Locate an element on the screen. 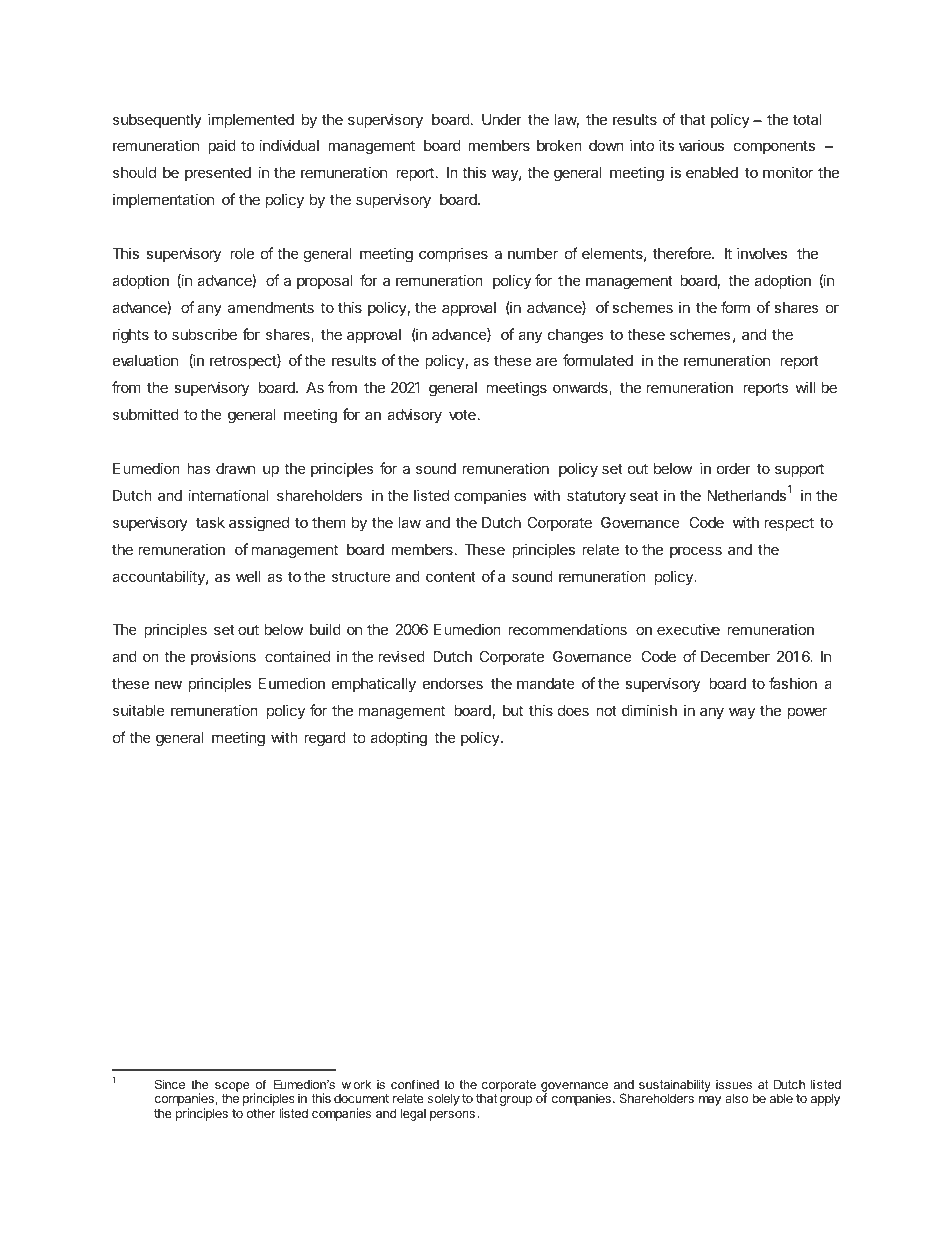 The height and width of the screenshot is (1233, 952). regard is located at coordinates (325, 739).
